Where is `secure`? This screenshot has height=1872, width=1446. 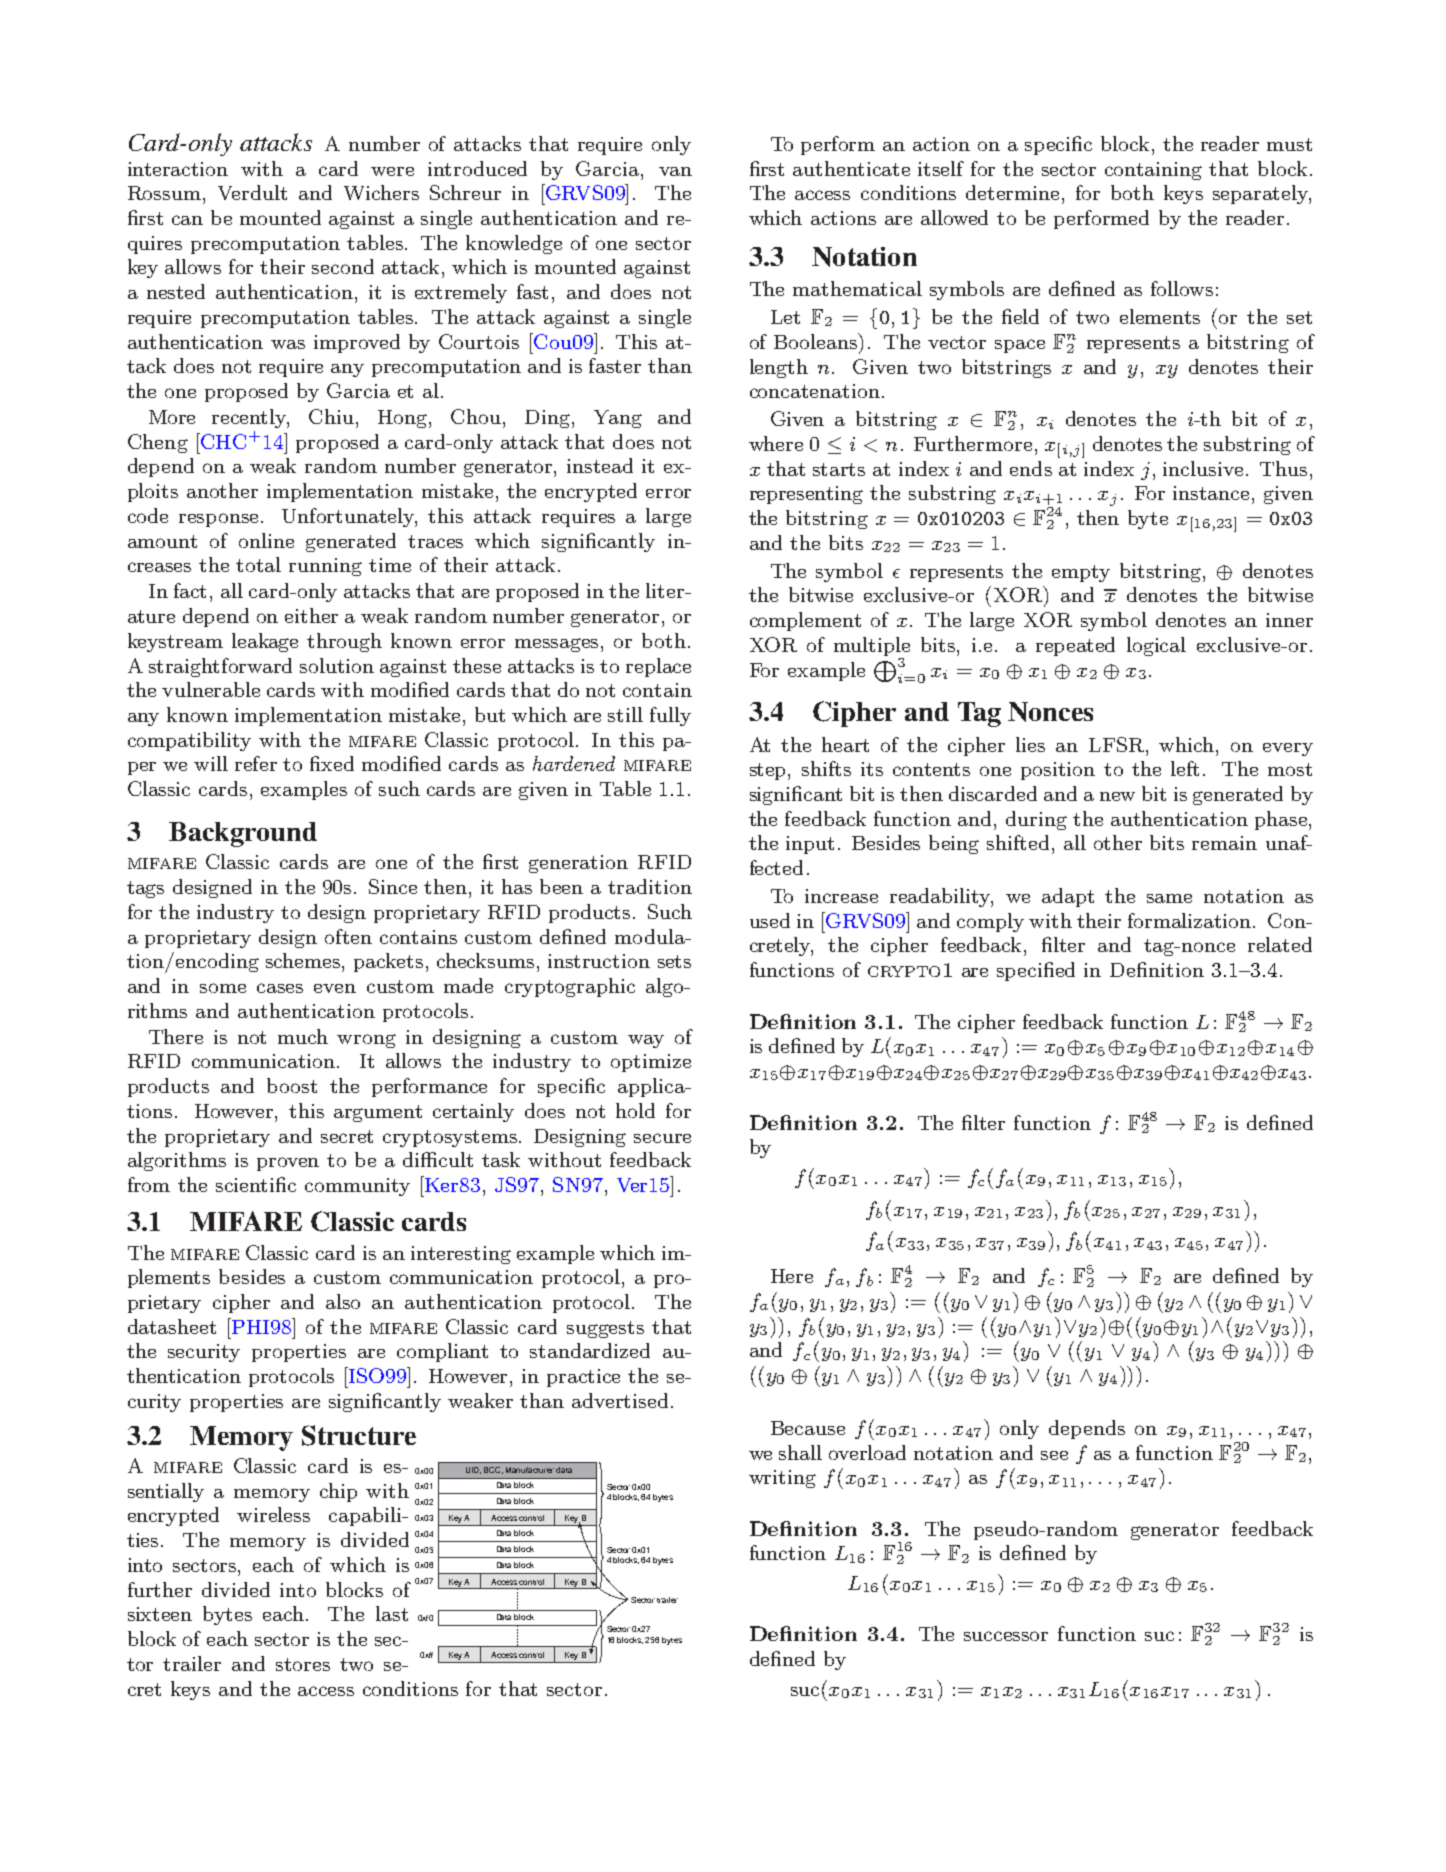 secure is located at coordinates (662, 1138).
